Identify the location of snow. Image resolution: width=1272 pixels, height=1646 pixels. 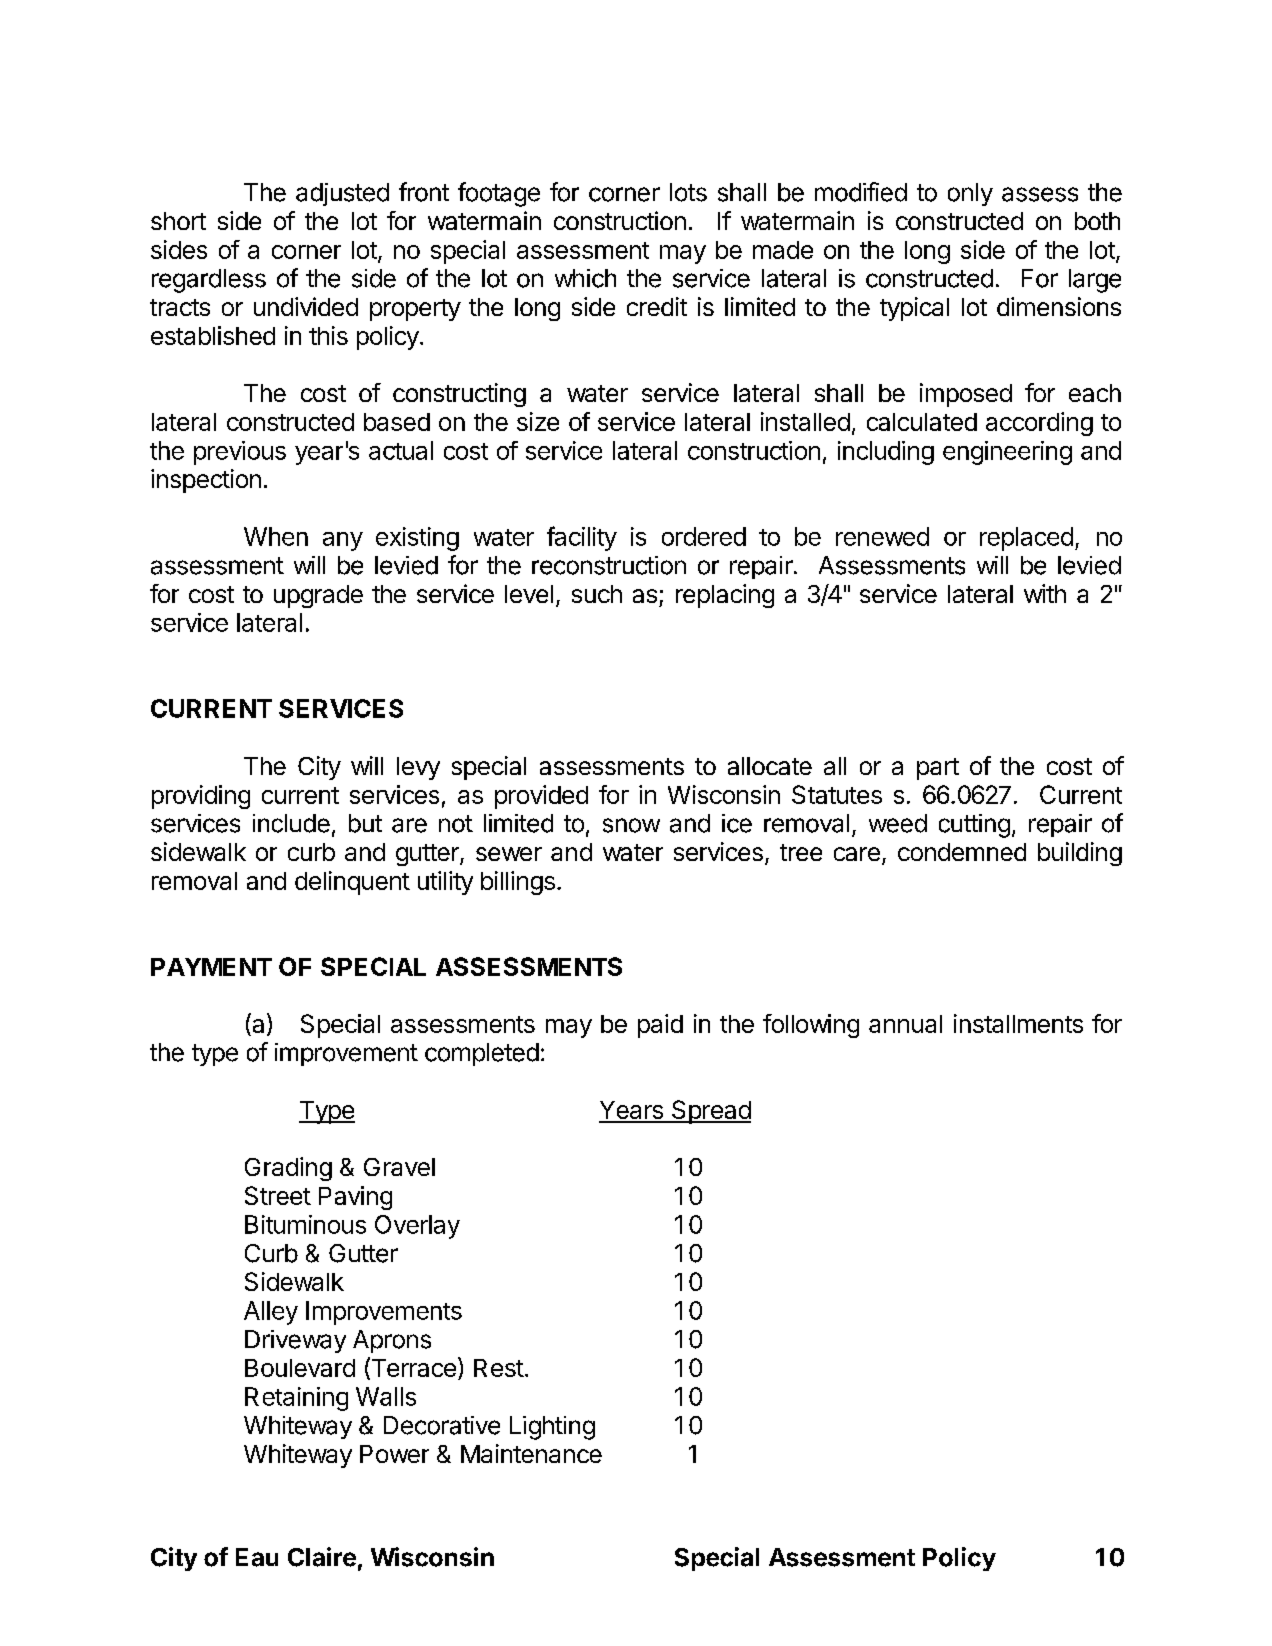
(631, 825).
